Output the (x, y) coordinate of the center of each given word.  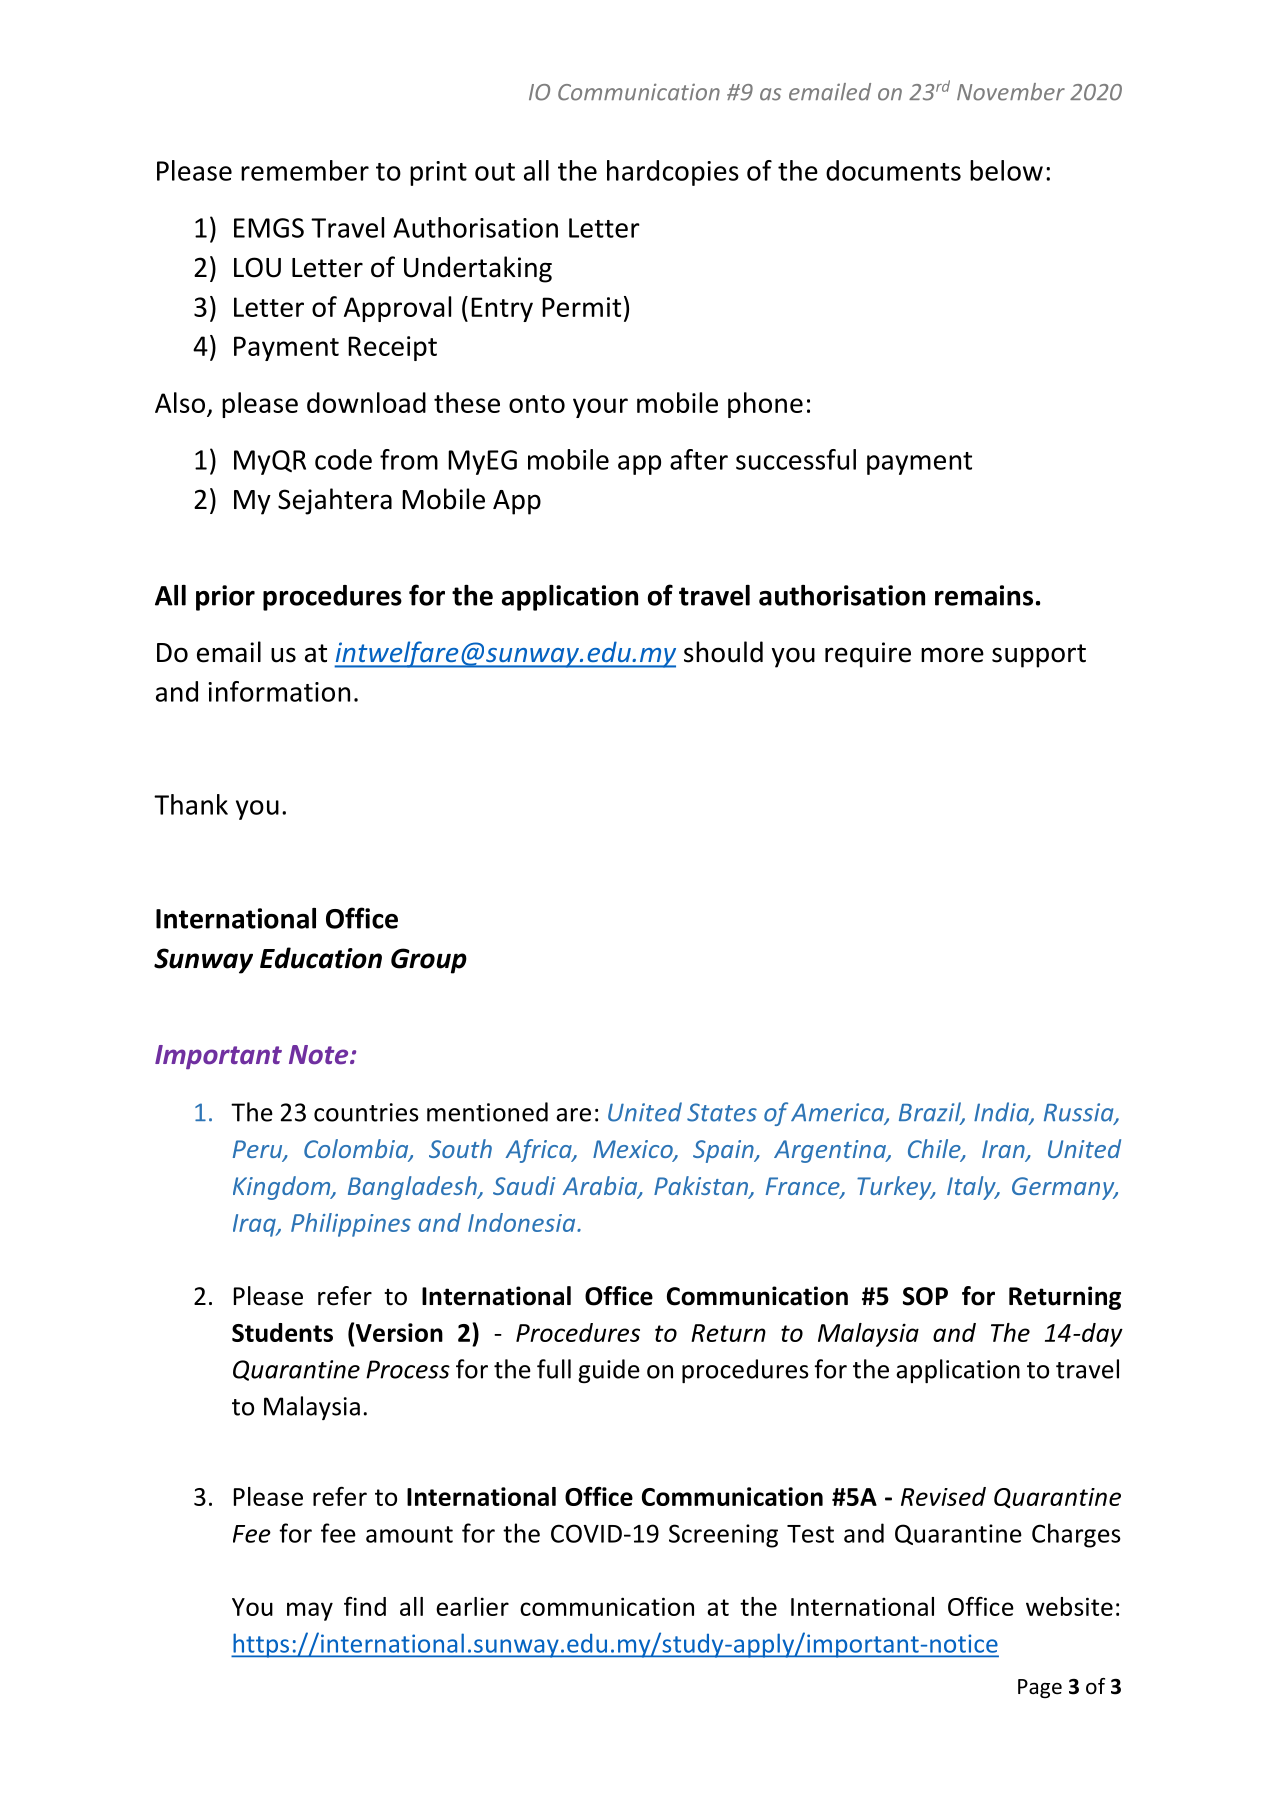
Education (321, 958)
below (1006, 170)
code (343, 459)
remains (984, 595)
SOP (925, 1296)
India (1002, 1113)
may (310, 1611)
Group (429, 961)
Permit (581, 307)
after (699, 459)
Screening (723, 1536)
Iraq (255, 1225)
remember (305, 170)
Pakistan (702, 1187)
